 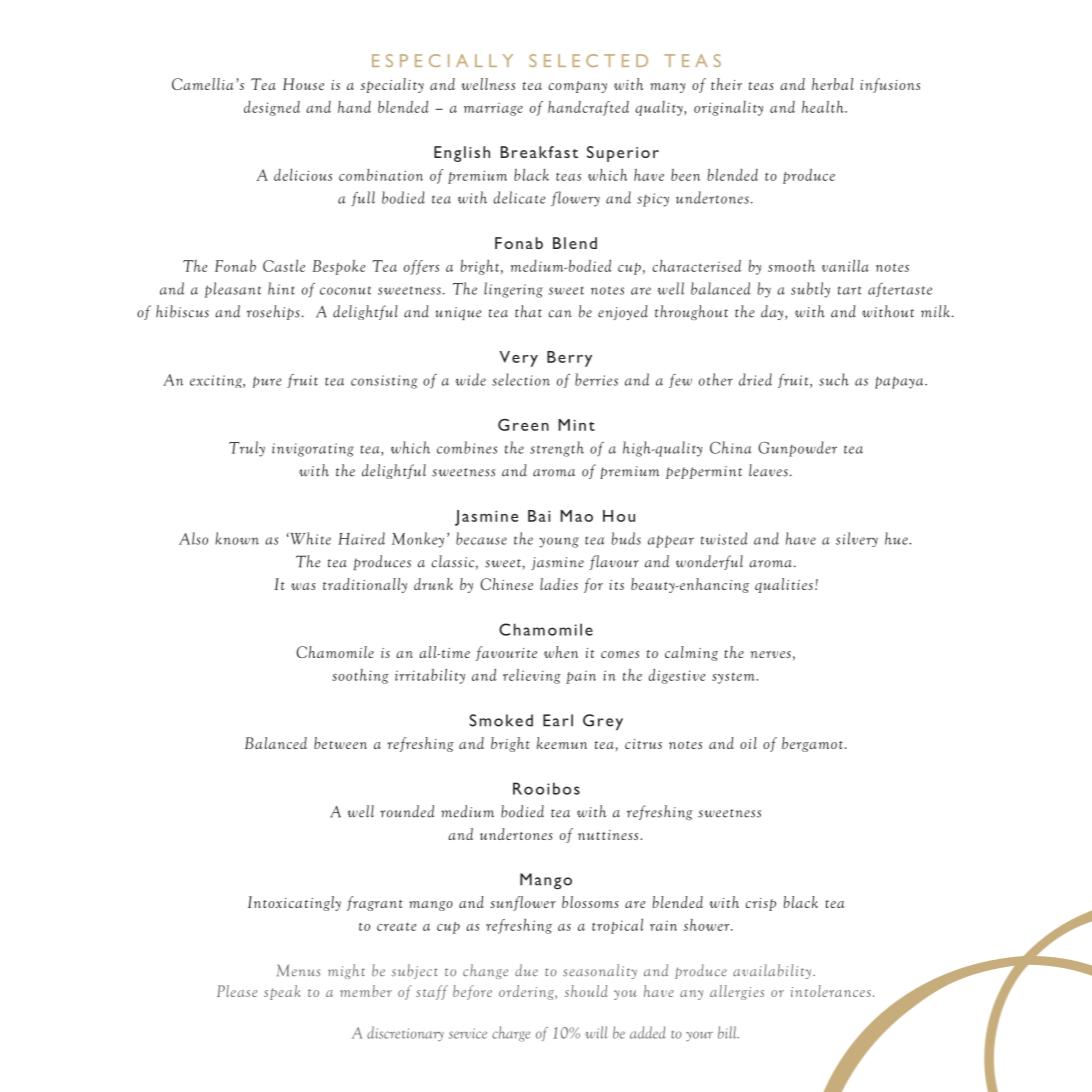 What do you see at coordinates (586, 991) in the document?
I see `should` at bounding box center [586, 991].
